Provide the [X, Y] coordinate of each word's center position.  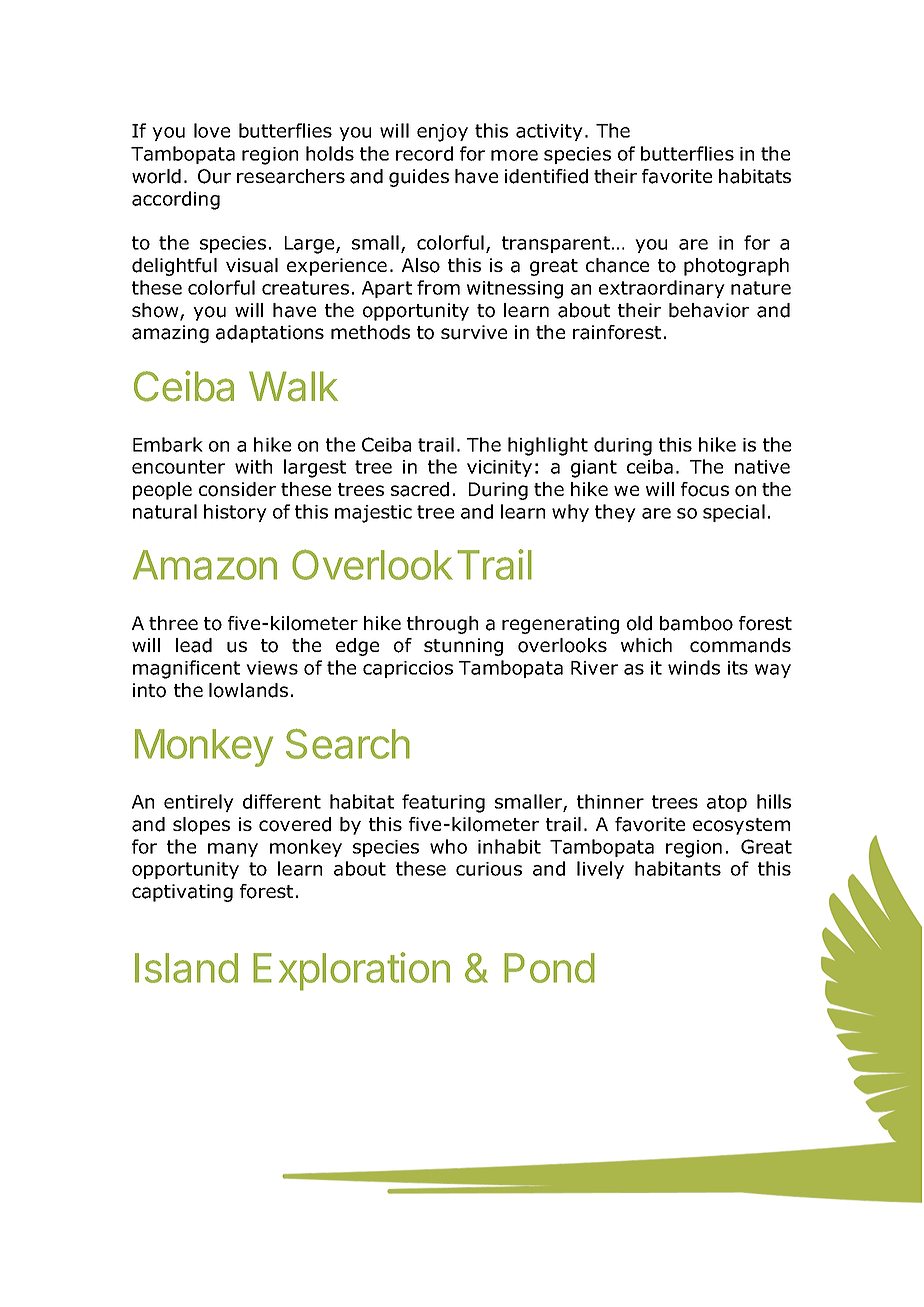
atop [727, 803]
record [424, 153]
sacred [420, 489]
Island [186, 968]
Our [214, 176]
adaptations [270, 334]
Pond [549, 968]
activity [549, 132]
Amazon [205, 565]
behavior [709, 310]
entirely [199, 803]
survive [474, 332]
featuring [443, 803]
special [734, 513]
